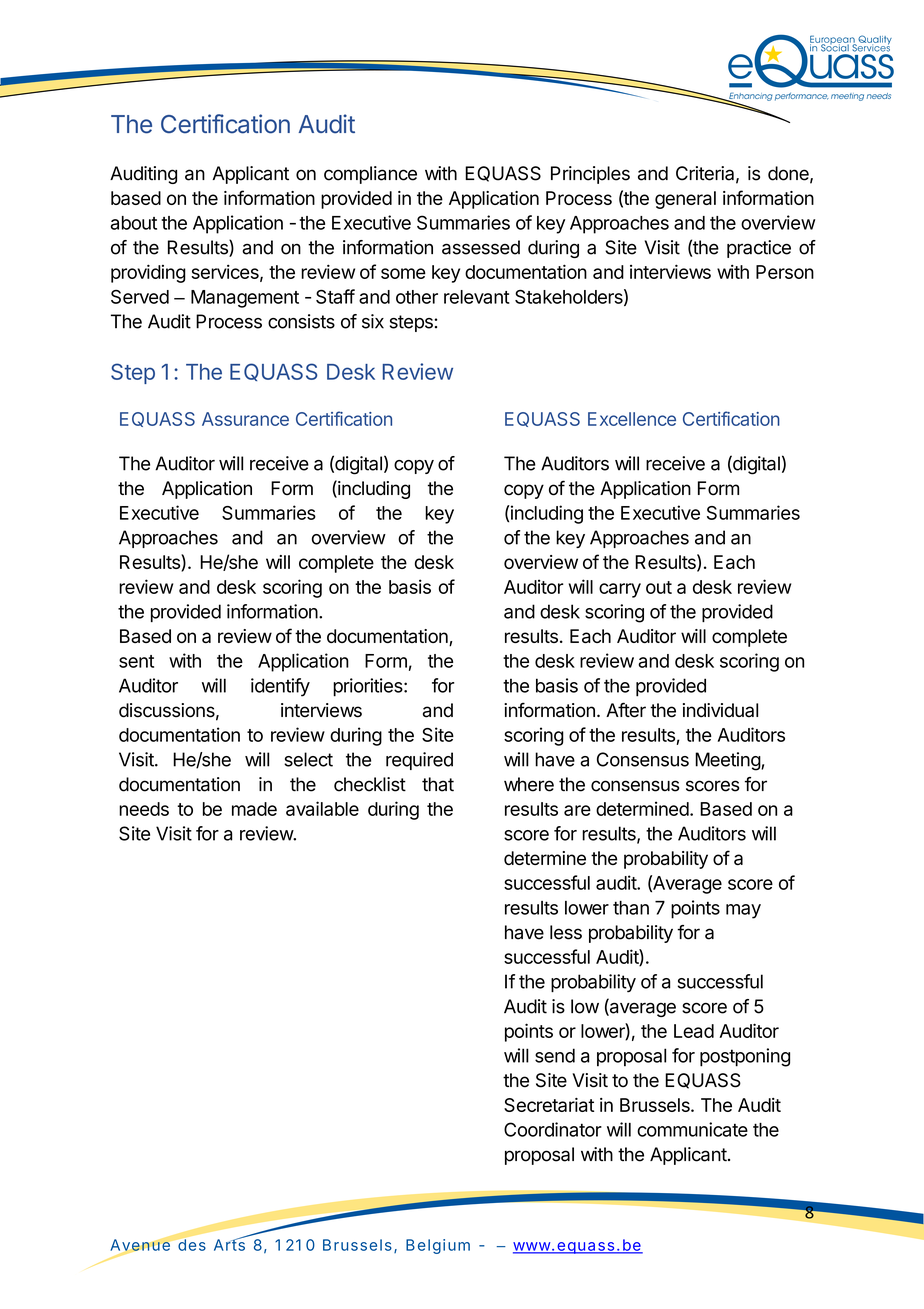 This page has height=1309, width=924. What do you see at coordinates (254, 809) in the page?
I see `made` at bounding box center [254, 809].
